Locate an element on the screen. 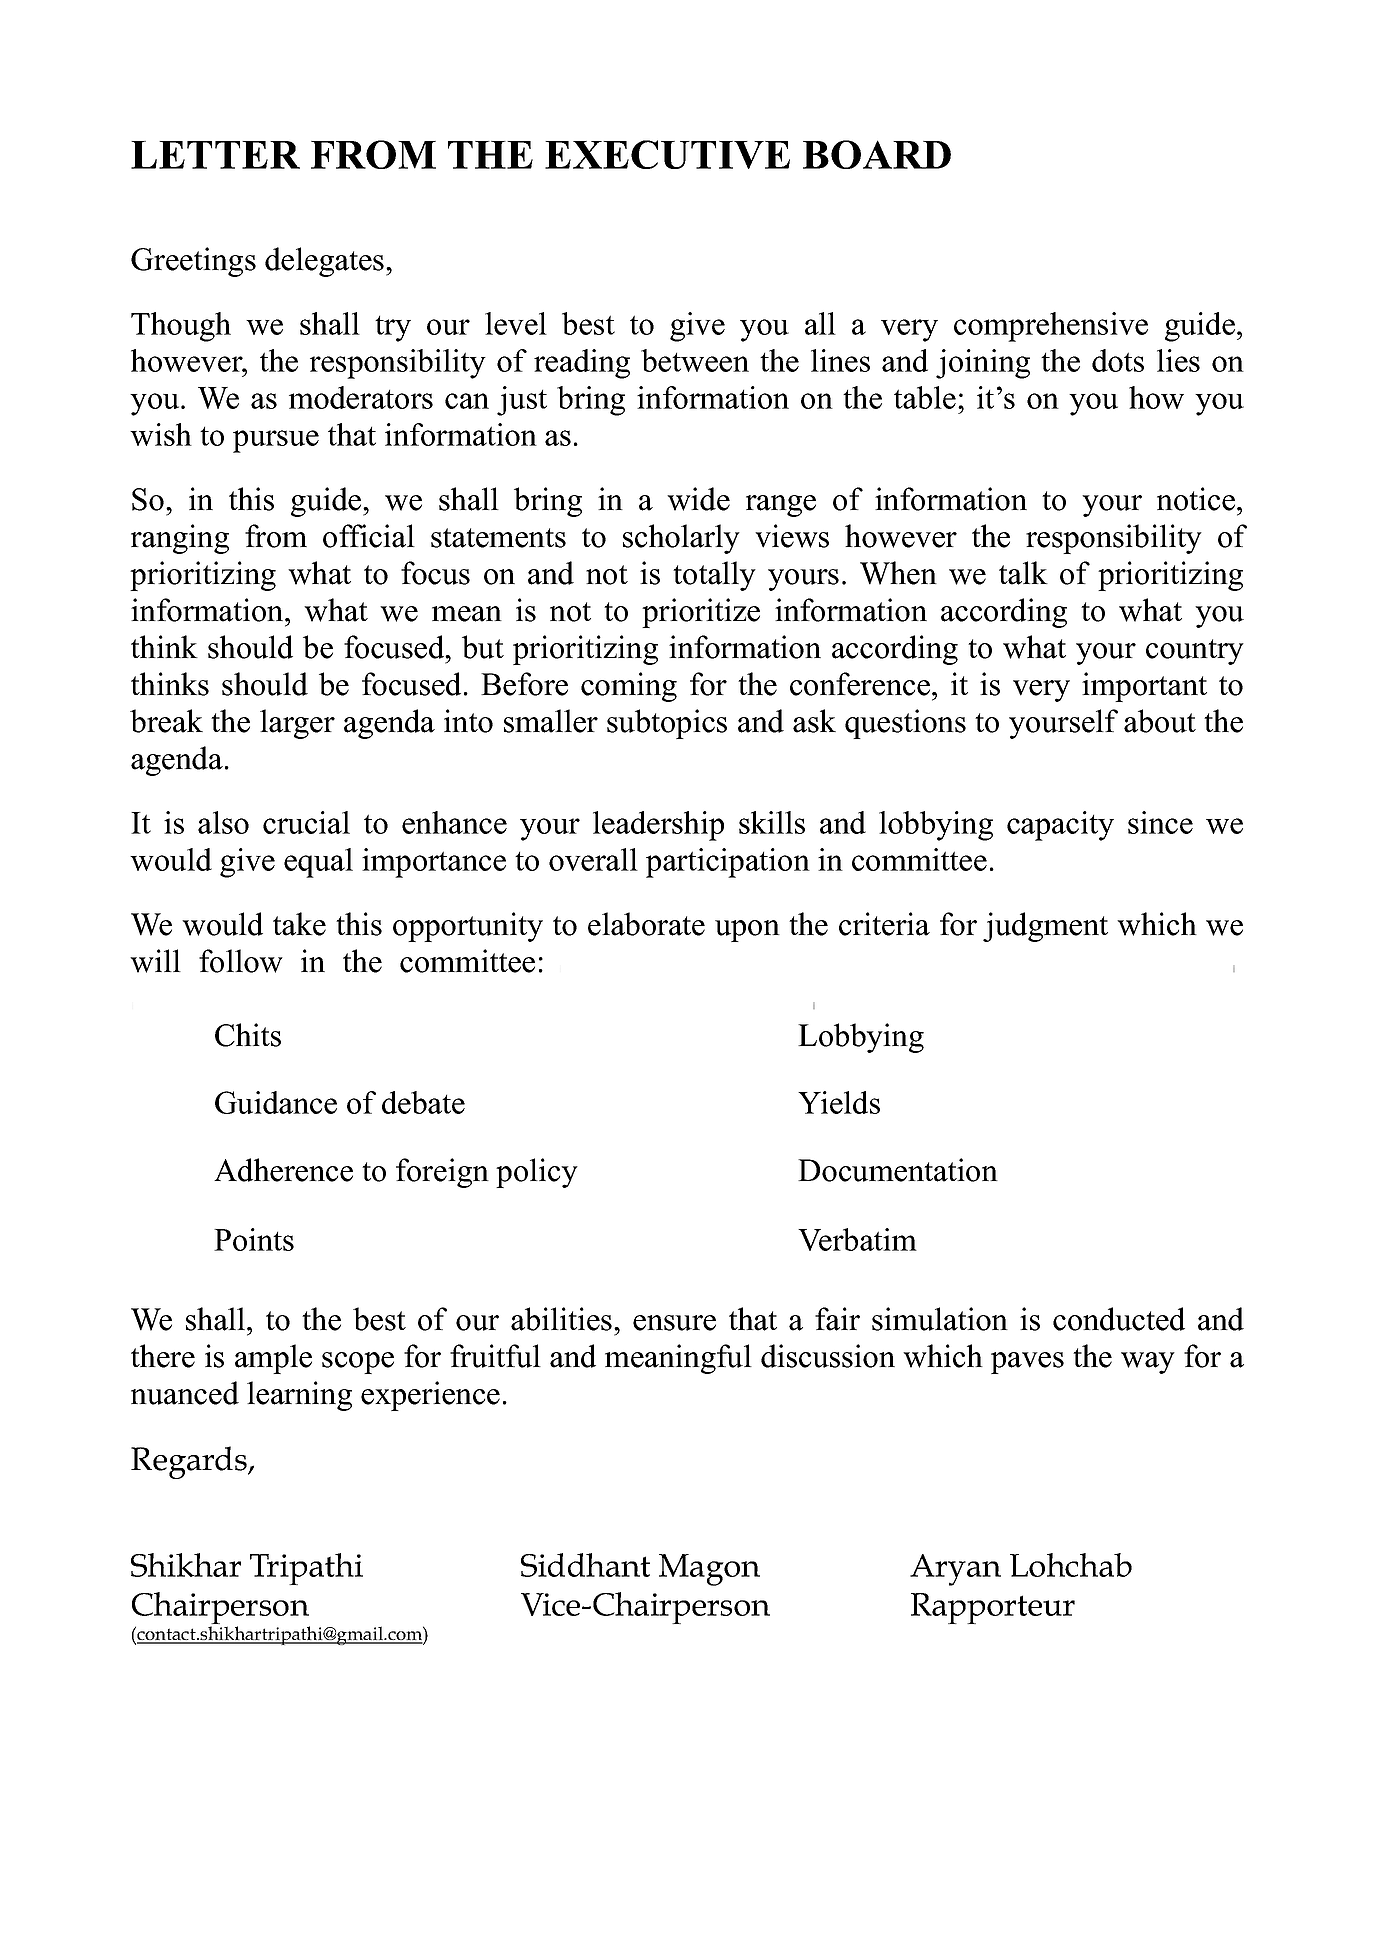 Image resolution: width=1375 pixels, height=1944 pixels. Documentation is located at coordinates (898, 1170).
